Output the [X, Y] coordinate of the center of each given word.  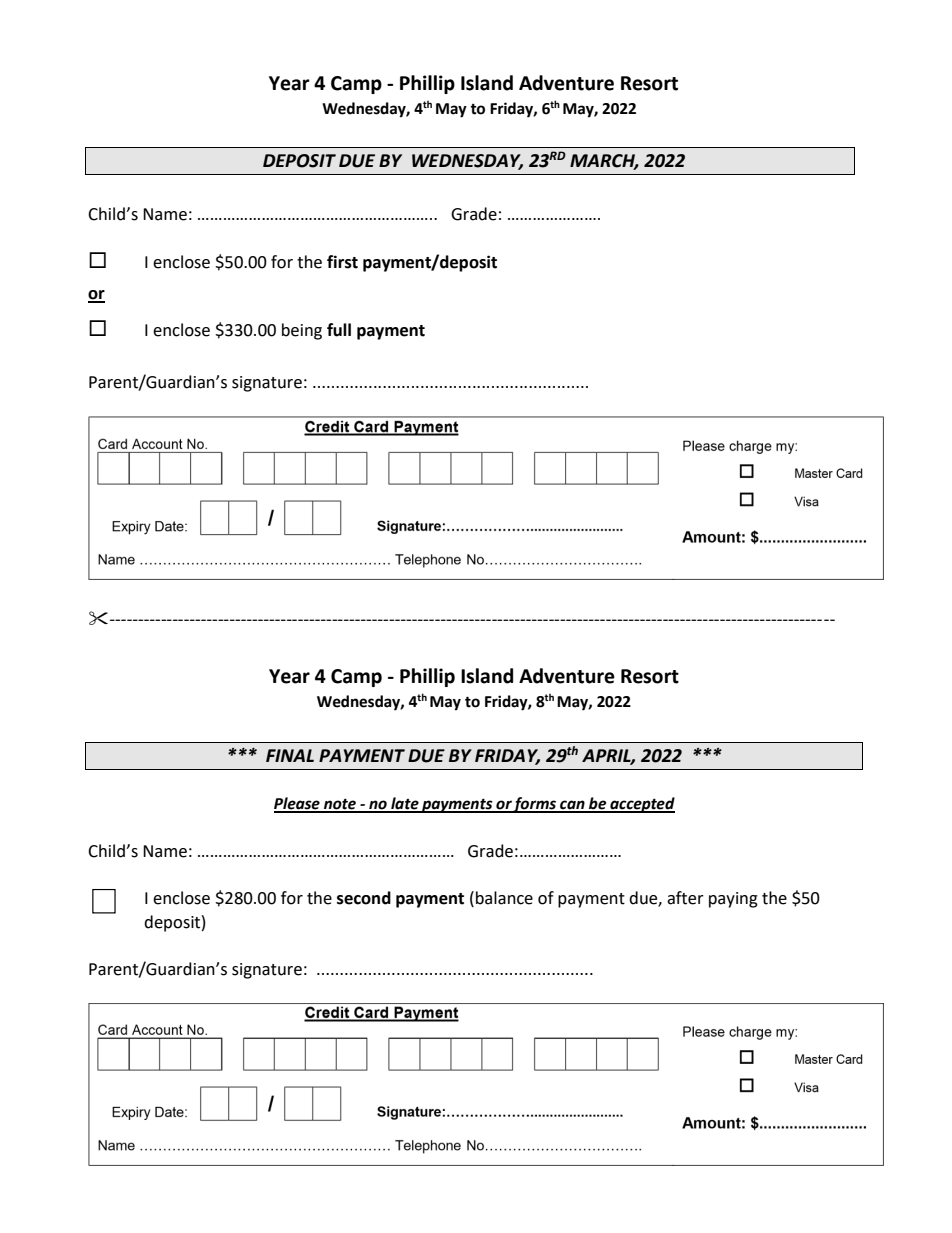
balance [504, 898]
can [572, 806]
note [340, 805]
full [339, 330]
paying [733, 900]
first [342, 262]
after [685, 898]
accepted [641, 805]
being [302, 331]
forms [535, 805]
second [364, 898]
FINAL [290, 755]
